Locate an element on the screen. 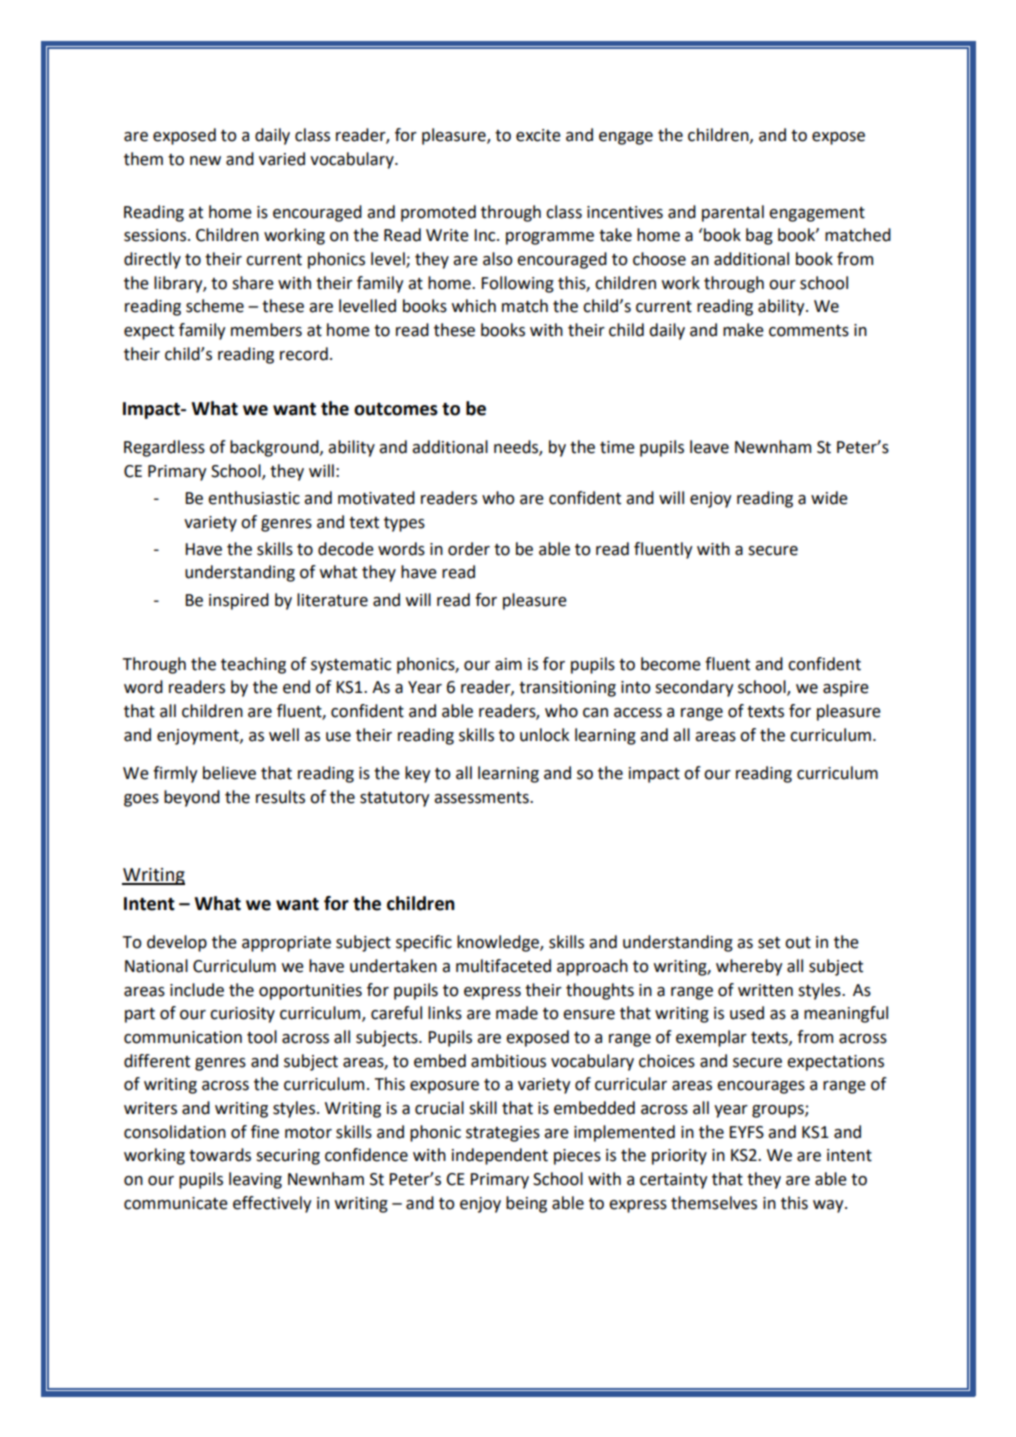  independent is located at coordinates (500, 1156).
